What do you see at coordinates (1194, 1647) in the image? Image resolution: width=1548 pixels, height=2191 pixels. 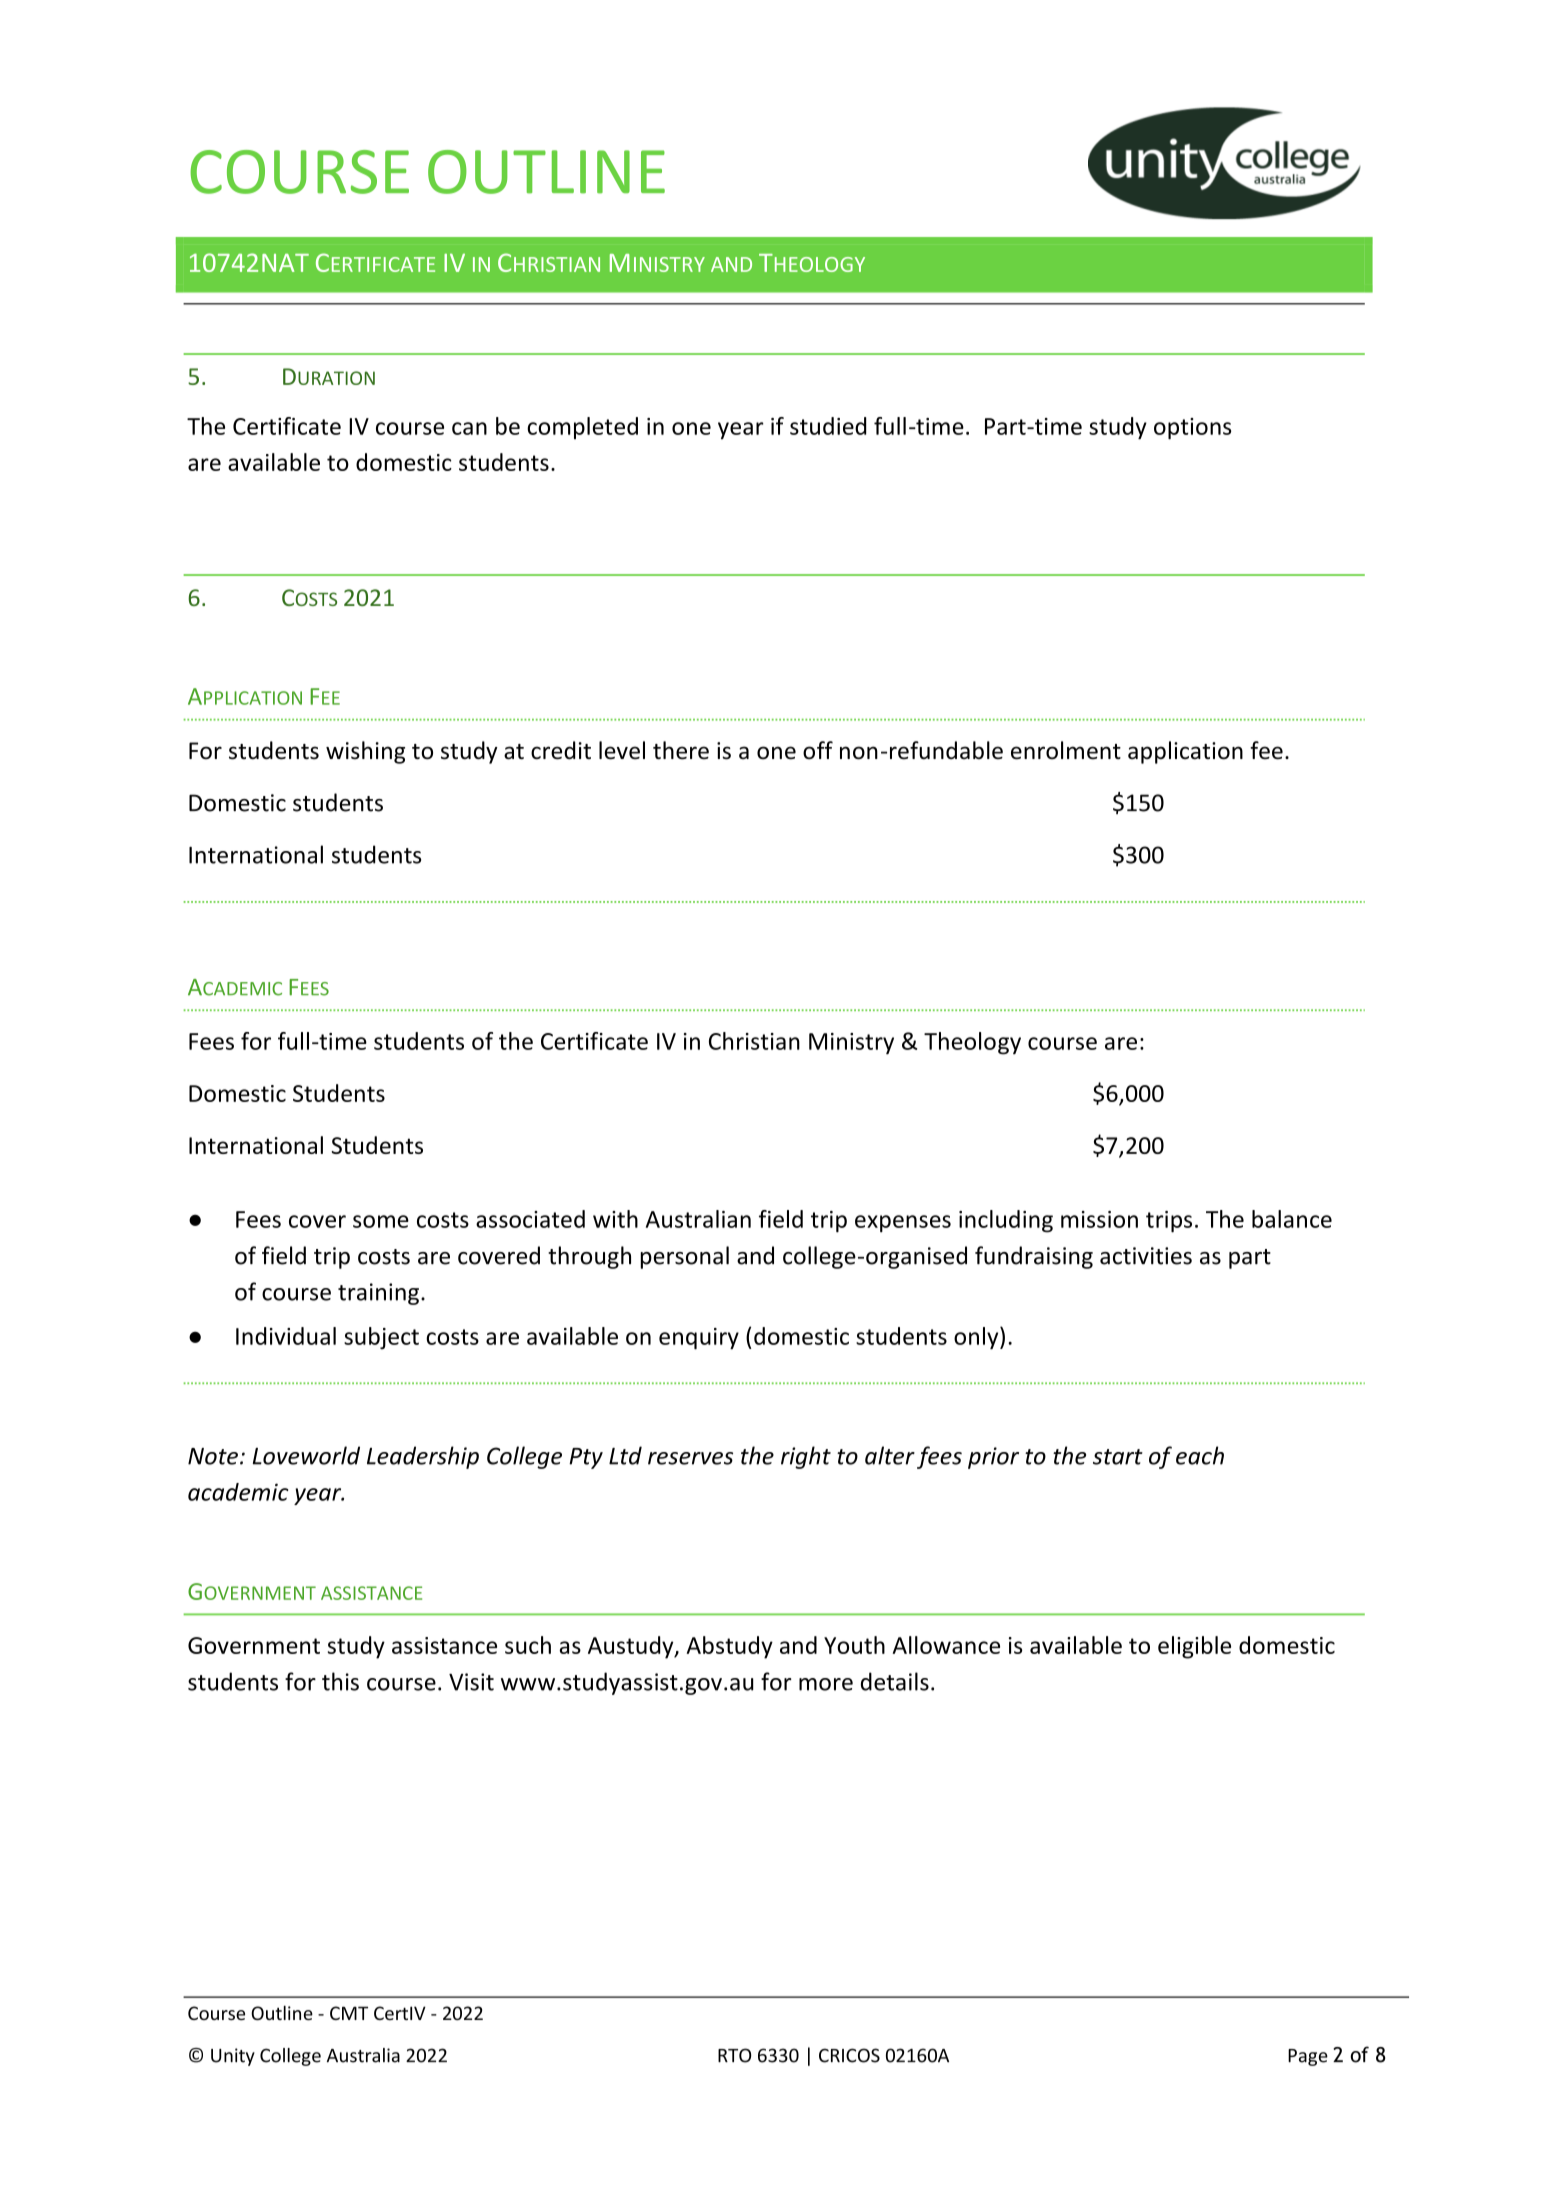 I see `eligible` at bounding box center [1194, 1647].
